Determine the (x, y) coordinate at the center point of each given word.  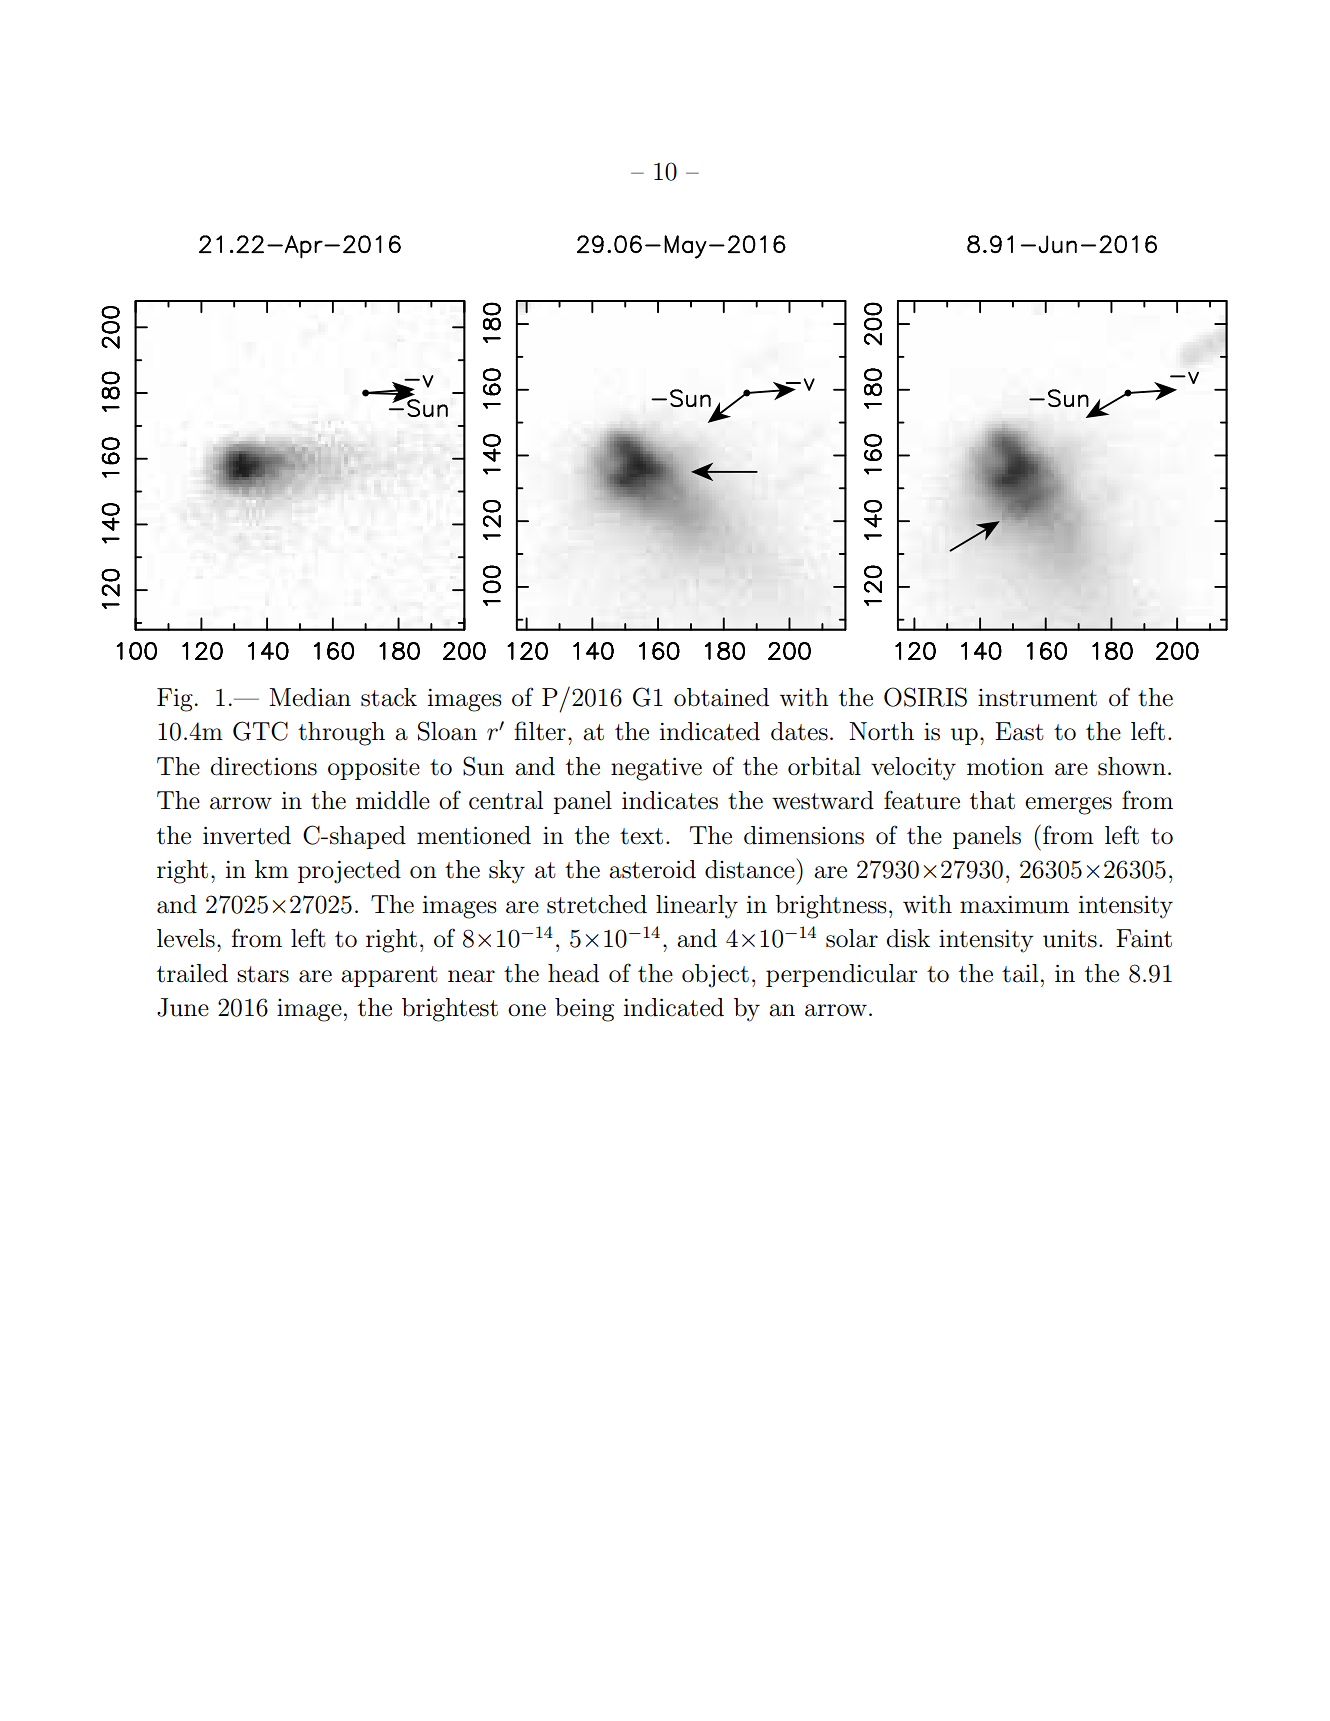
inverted (247, 835)
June (183, 1007)
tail (1020, 973)
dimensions (804, 835)
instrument (1037, 698)
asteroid (652, 869)
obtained (721, 697)
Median (310, 697)
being (584, 1010)
